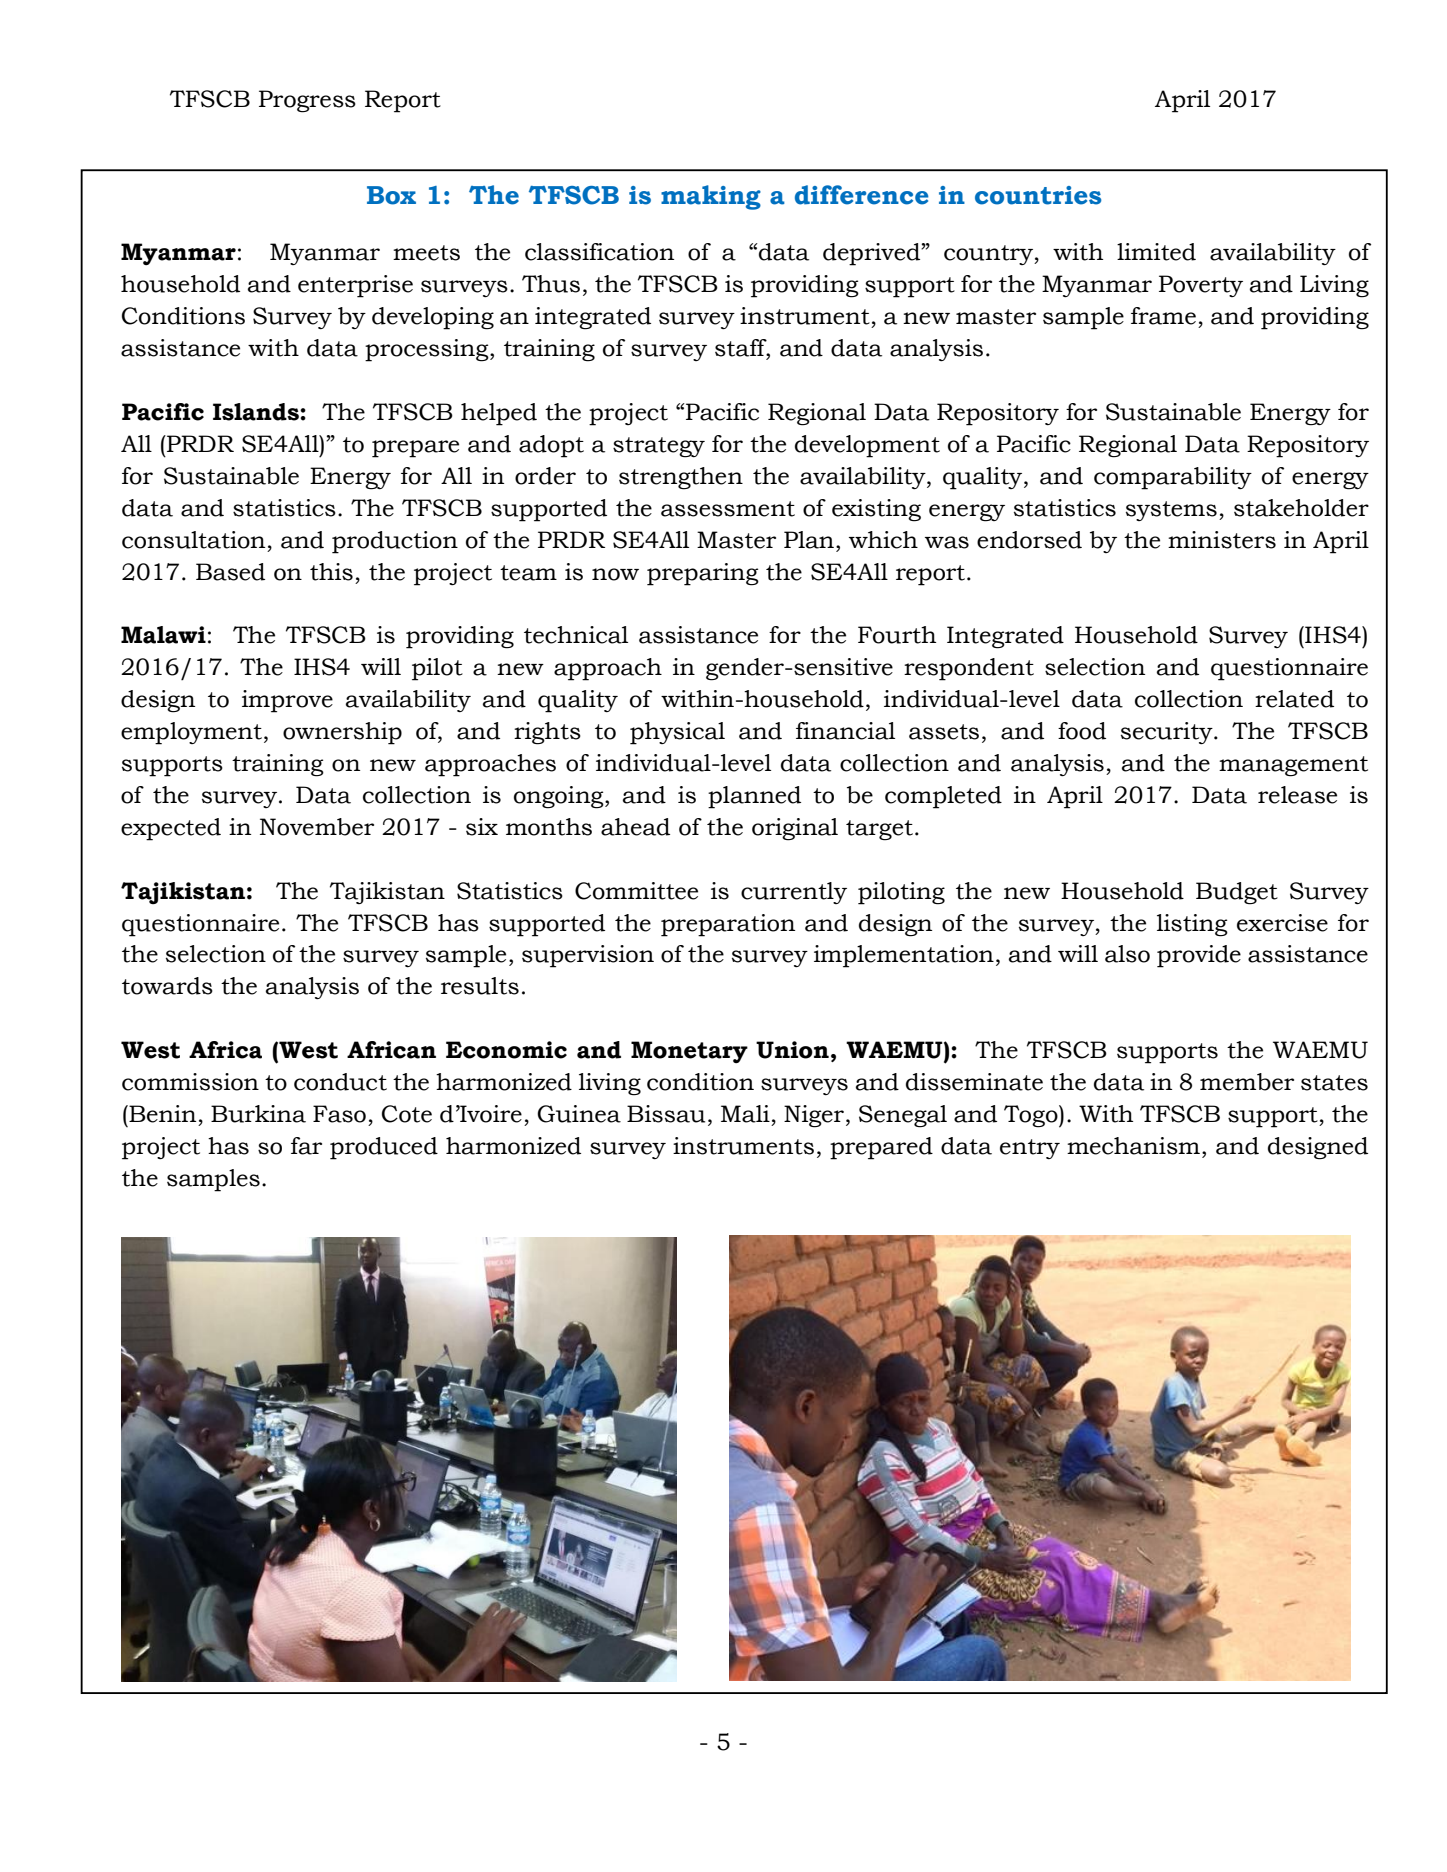 This screenshot has height=1872, width=1447. Describe the element at coordinates (307, 101) in the screenshot. I see `Progress` at that location.
